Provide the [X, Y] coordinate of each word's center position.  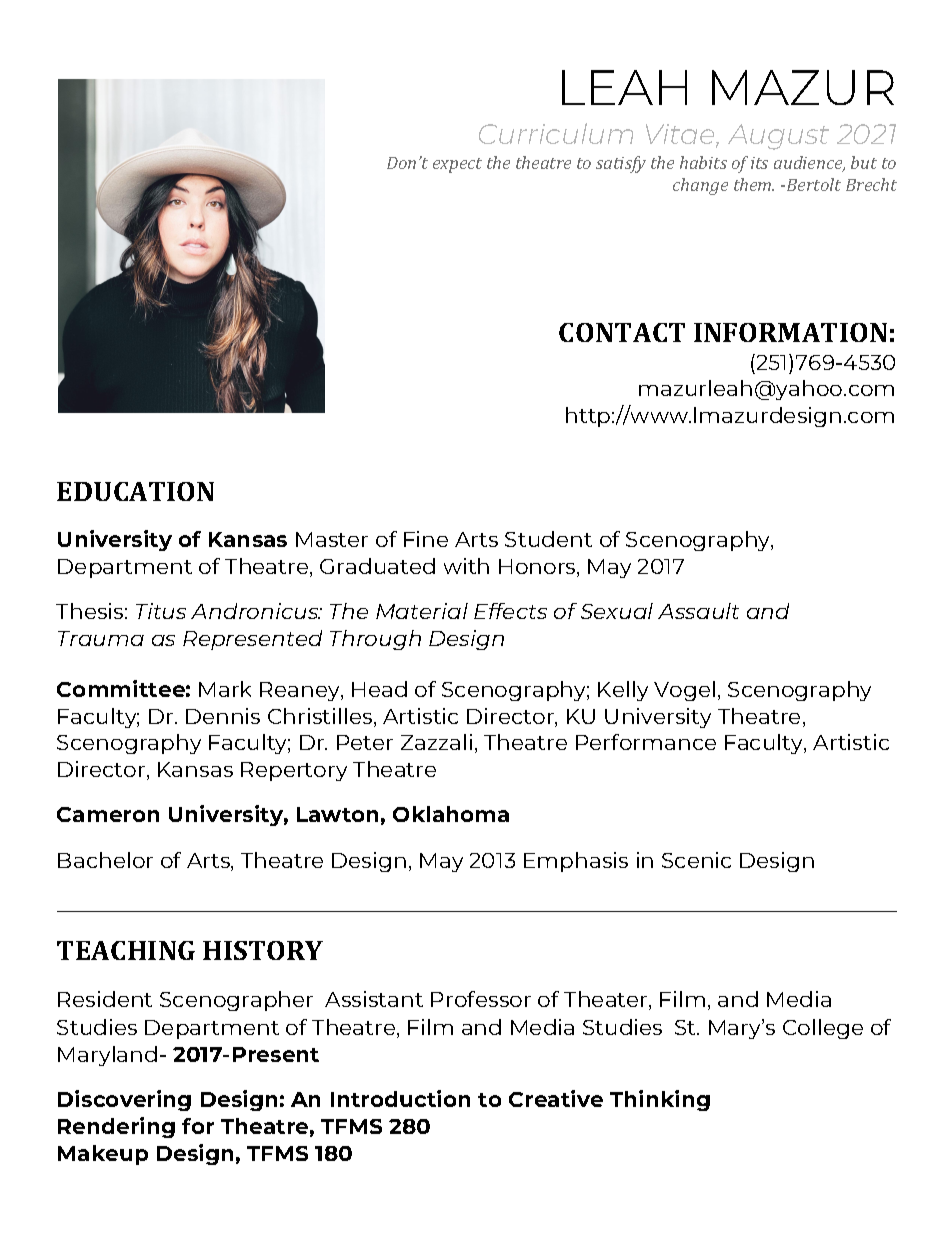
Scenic [696, 860]
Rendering [116, 1127]
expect [457, 165]
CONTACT [622, 332]
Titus [161, 611]
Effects [510, 611]
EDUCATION [135, 491]
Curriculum [556, 133]
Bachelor [105, 860]
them [754, 184]
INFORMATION [790, 332]
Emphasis [576, 862]
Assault [698, 611]
